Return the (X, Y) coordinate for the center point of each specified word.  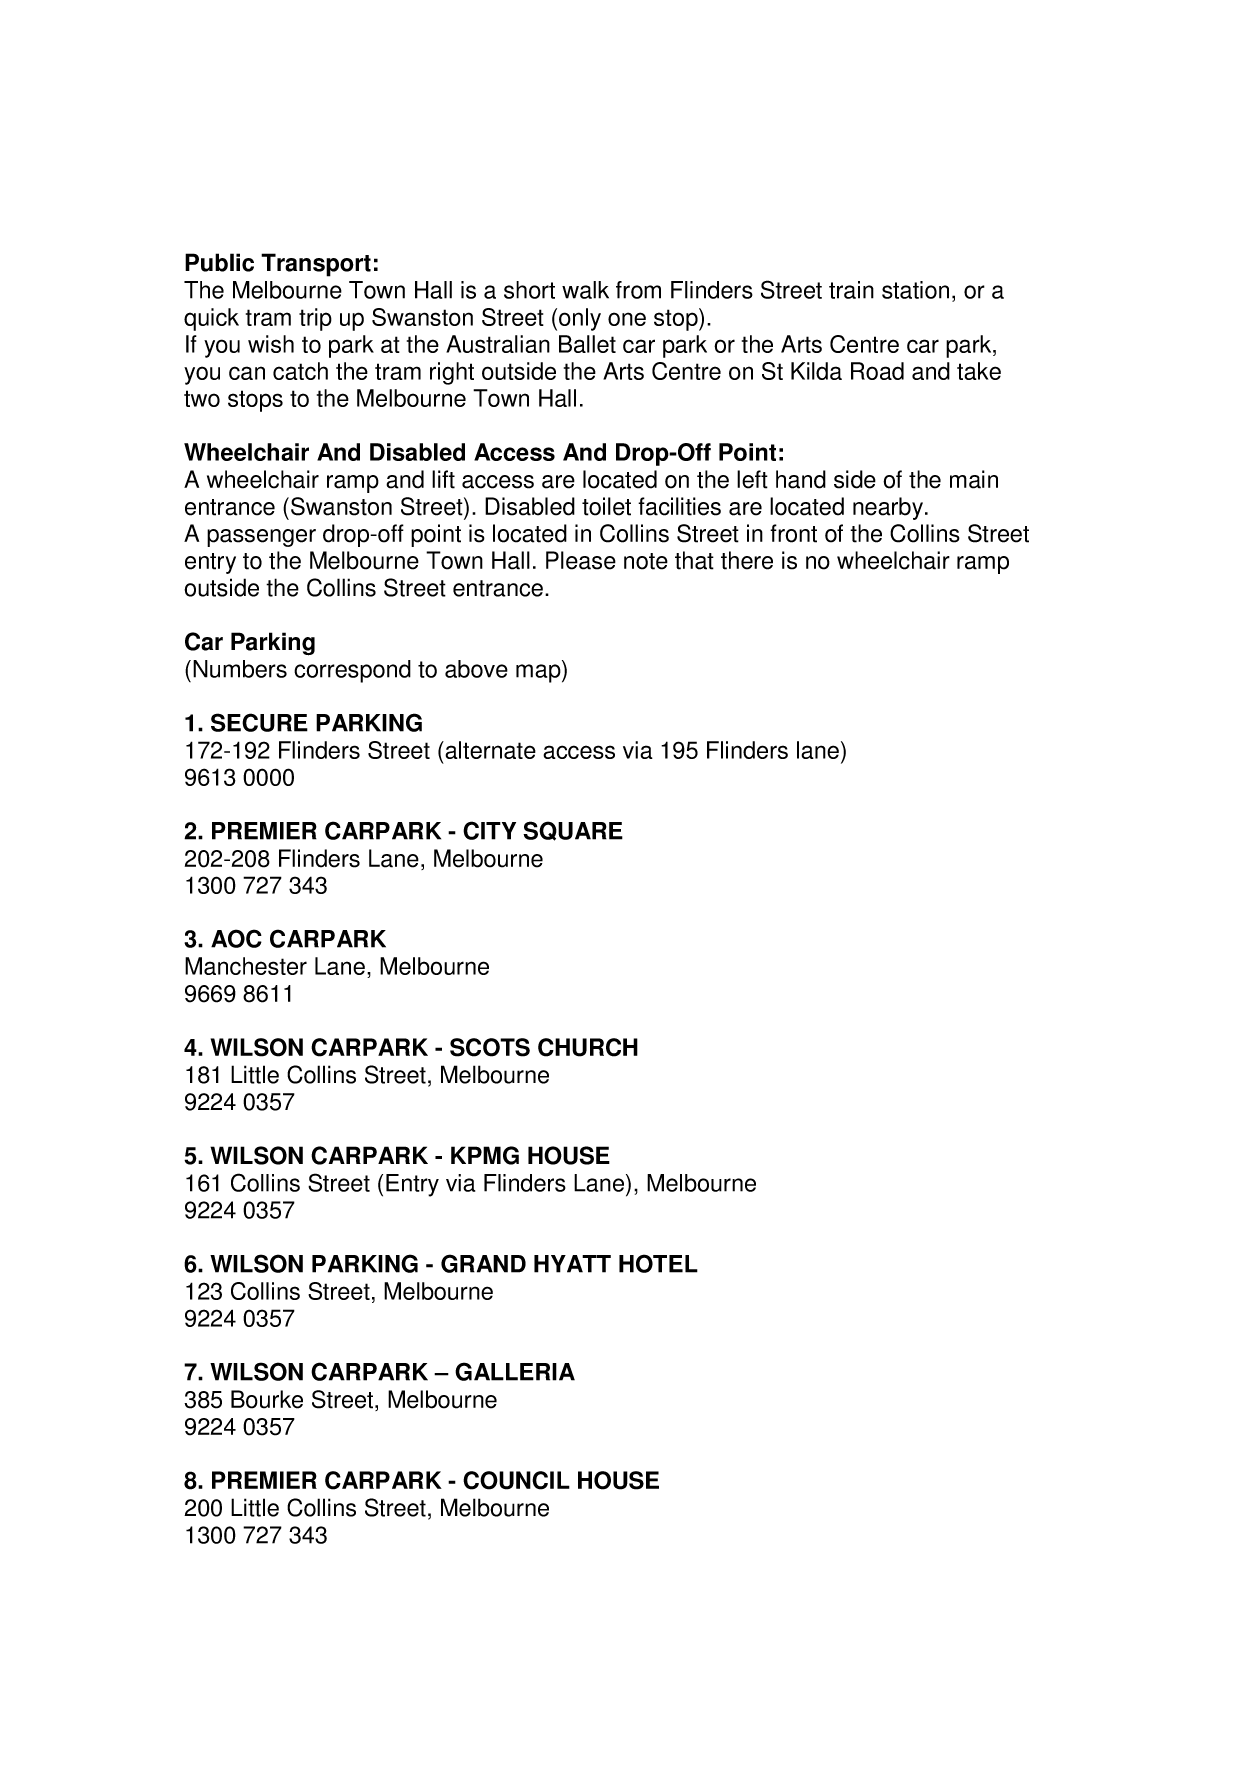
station (915, 290)
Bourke (267, 1399)
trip (315, 319)
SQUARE (573, 831)
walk (585, 290)
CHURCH (588, 1047)
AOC (236, 938)
